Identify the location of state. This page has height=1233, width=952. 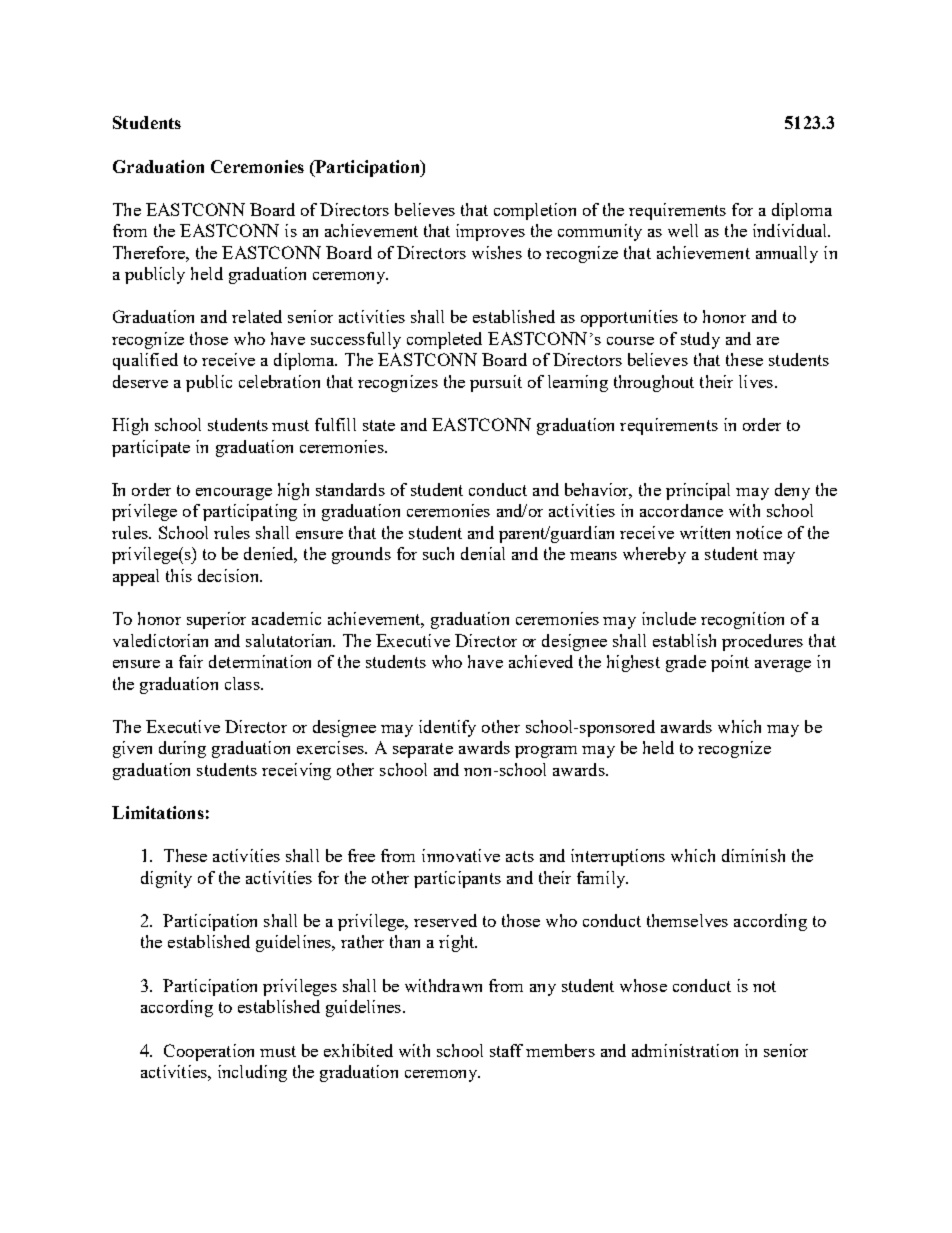
(379, 425).
